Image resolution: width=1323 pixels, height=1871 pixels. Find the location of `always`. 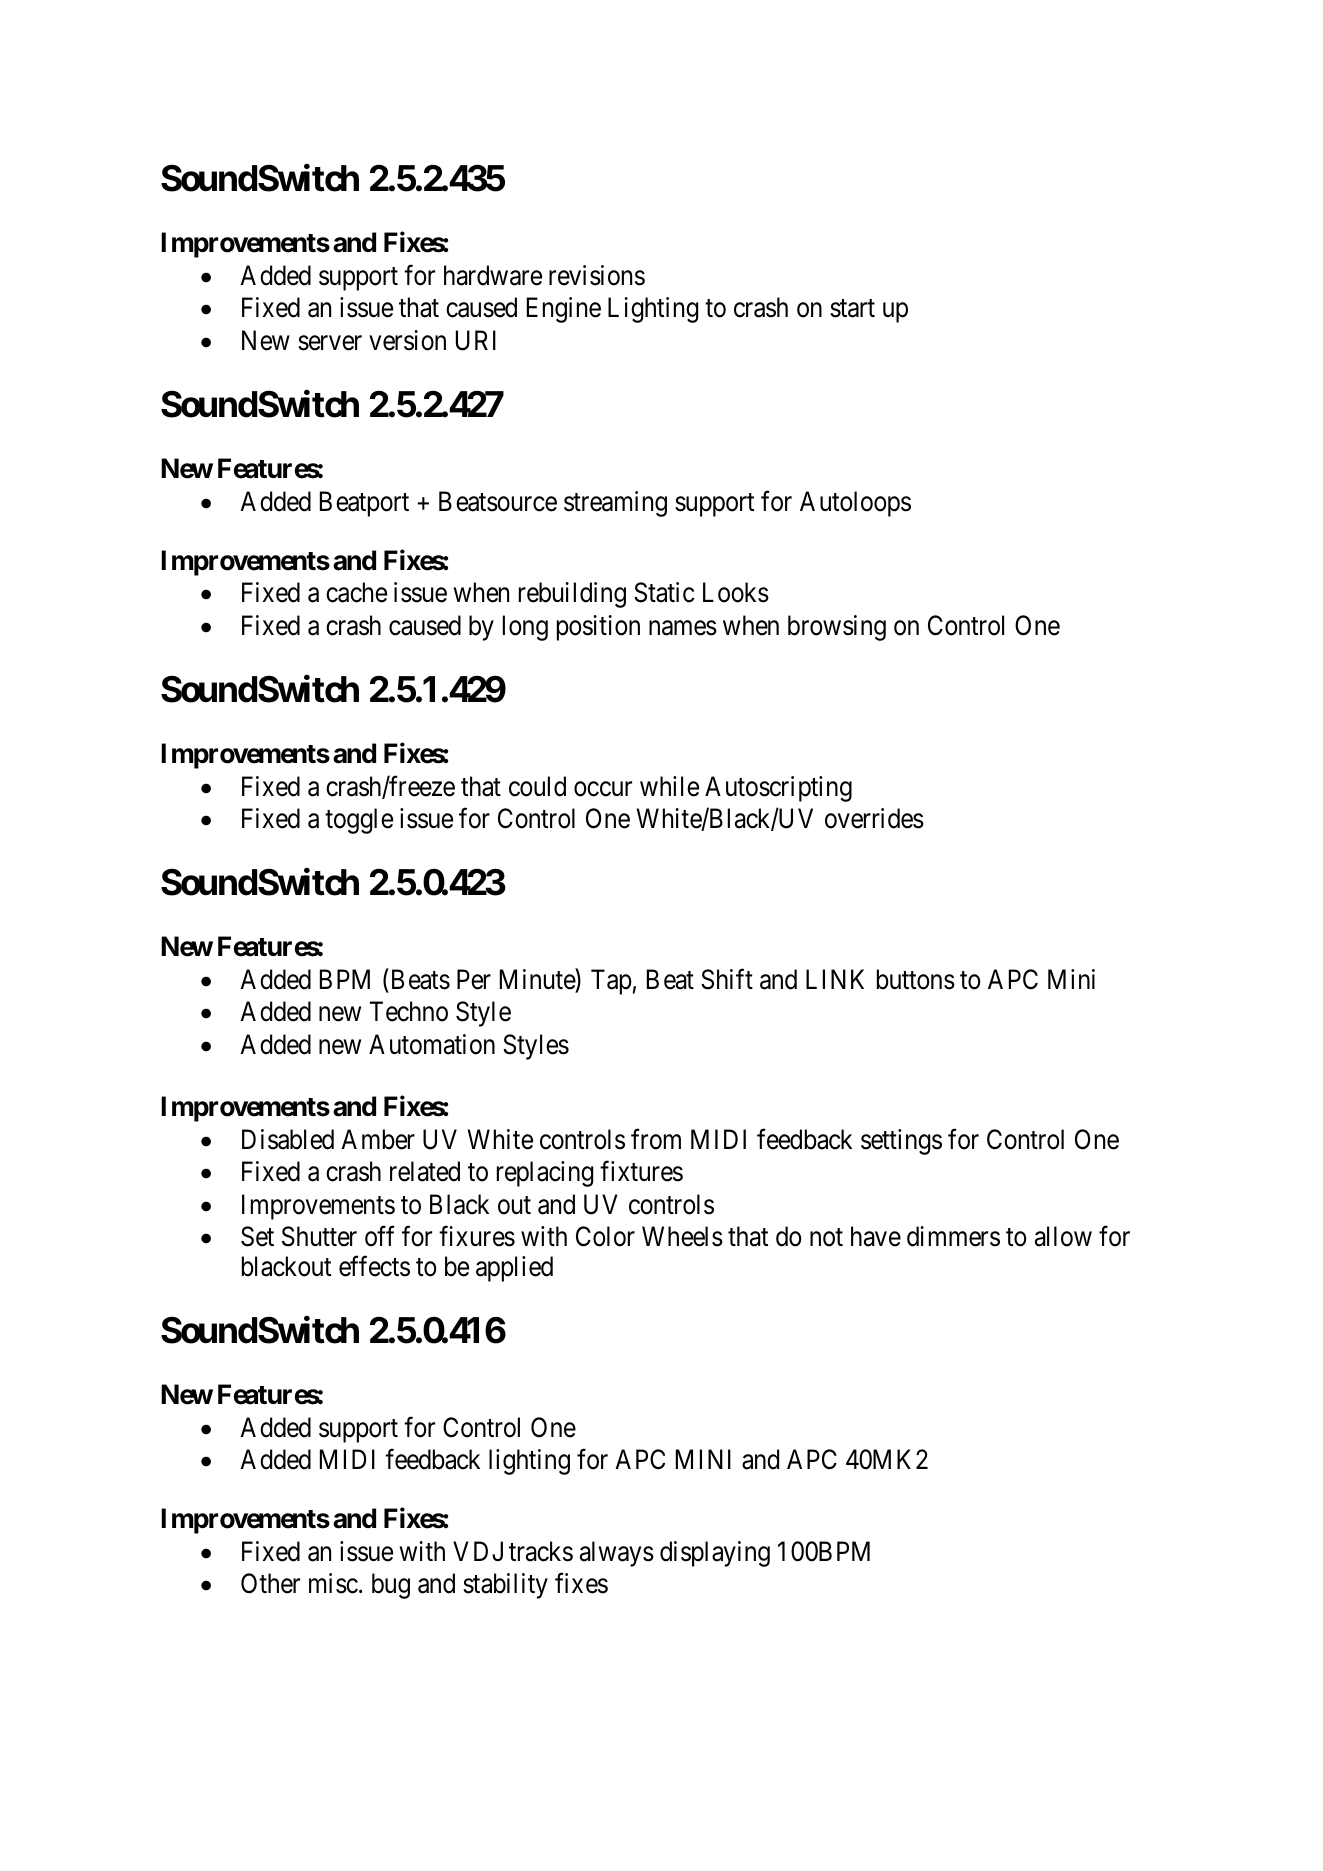

always is located at coordinates (617, 1554).
